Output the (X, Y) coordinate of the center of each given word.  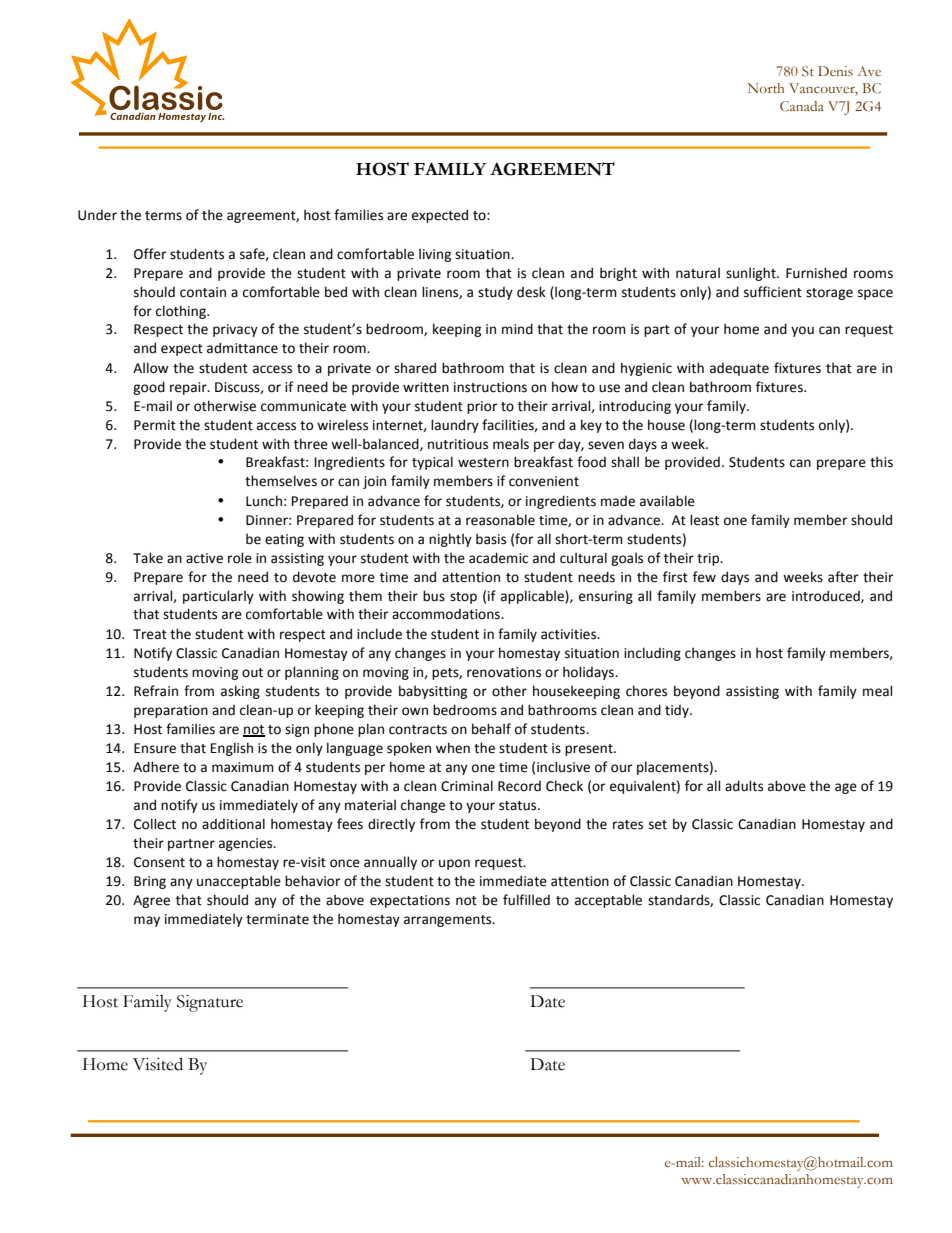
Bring (150, 882)
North (765, 88)
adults (744, 786)
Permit (155, 425)
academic (498, 558)
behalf (491, 729)
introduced (827, 596)
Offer (150, 254)
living (435, 255)
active (204, 558)
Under (97, 215)
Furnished (816, 273)
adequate (739, 369)
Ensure (155, 748)
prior (482, 407)
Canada (802, 106)
